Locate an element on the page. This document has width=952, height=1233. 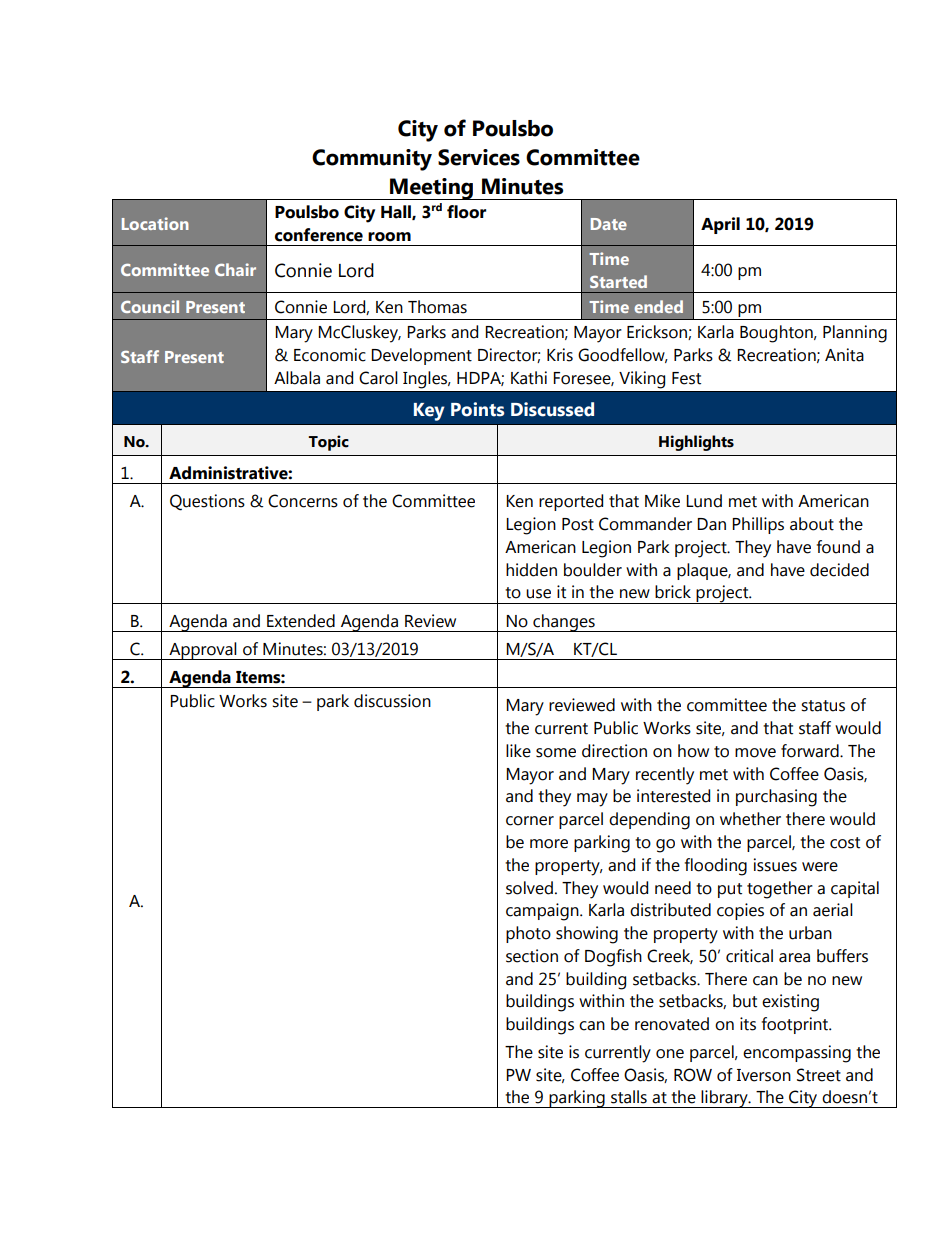
more is located at coordinates (549, 844).
